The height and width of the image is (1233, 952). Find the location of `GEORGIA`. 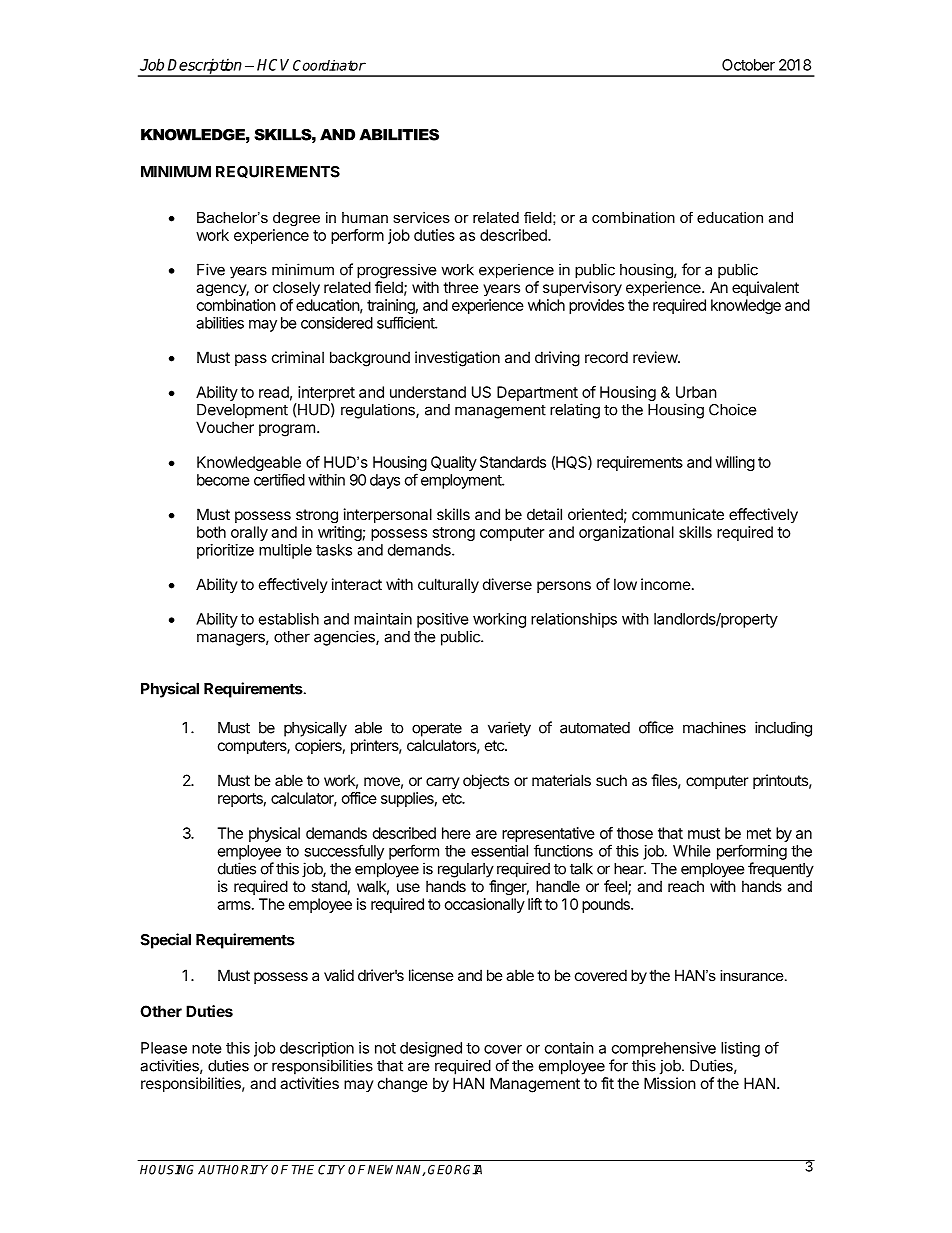

GEORGIA is located at coordinates (455, 1170).
